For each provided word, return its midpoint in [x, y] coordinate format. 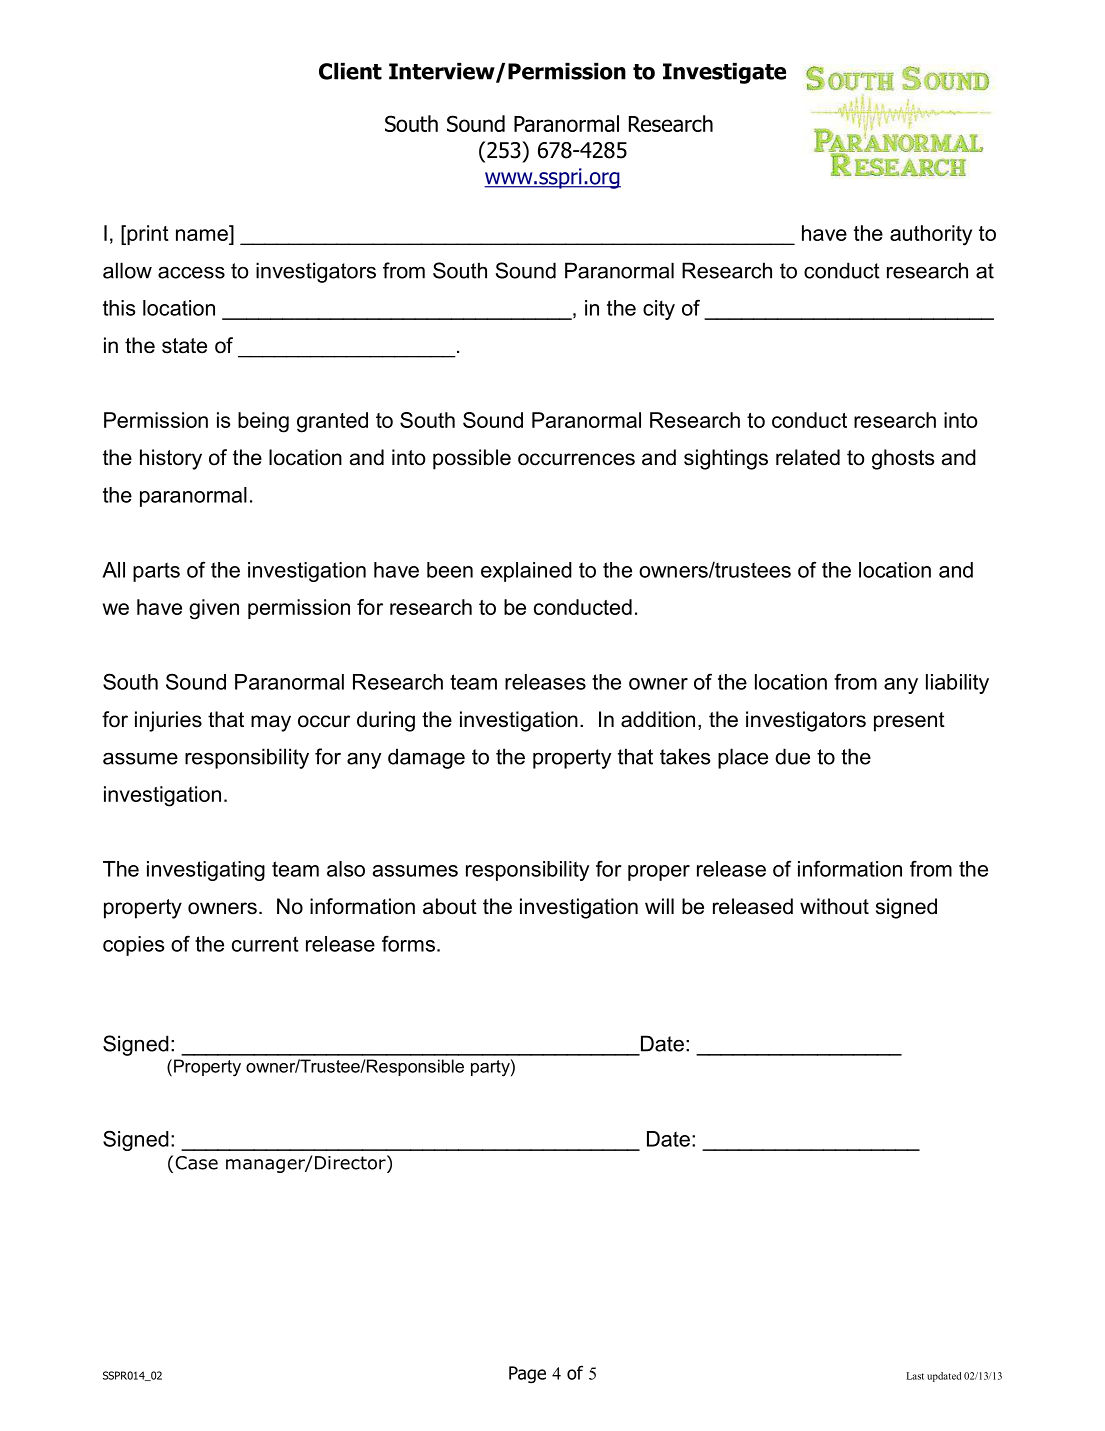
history [171, 459]
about [450, 906]
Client [350, 71]
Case [196, 1163]
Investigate [724, 73]
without [834, 906]
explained [526, 572]
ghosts [903, 459]
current [265, 944]
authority [931, 235]
